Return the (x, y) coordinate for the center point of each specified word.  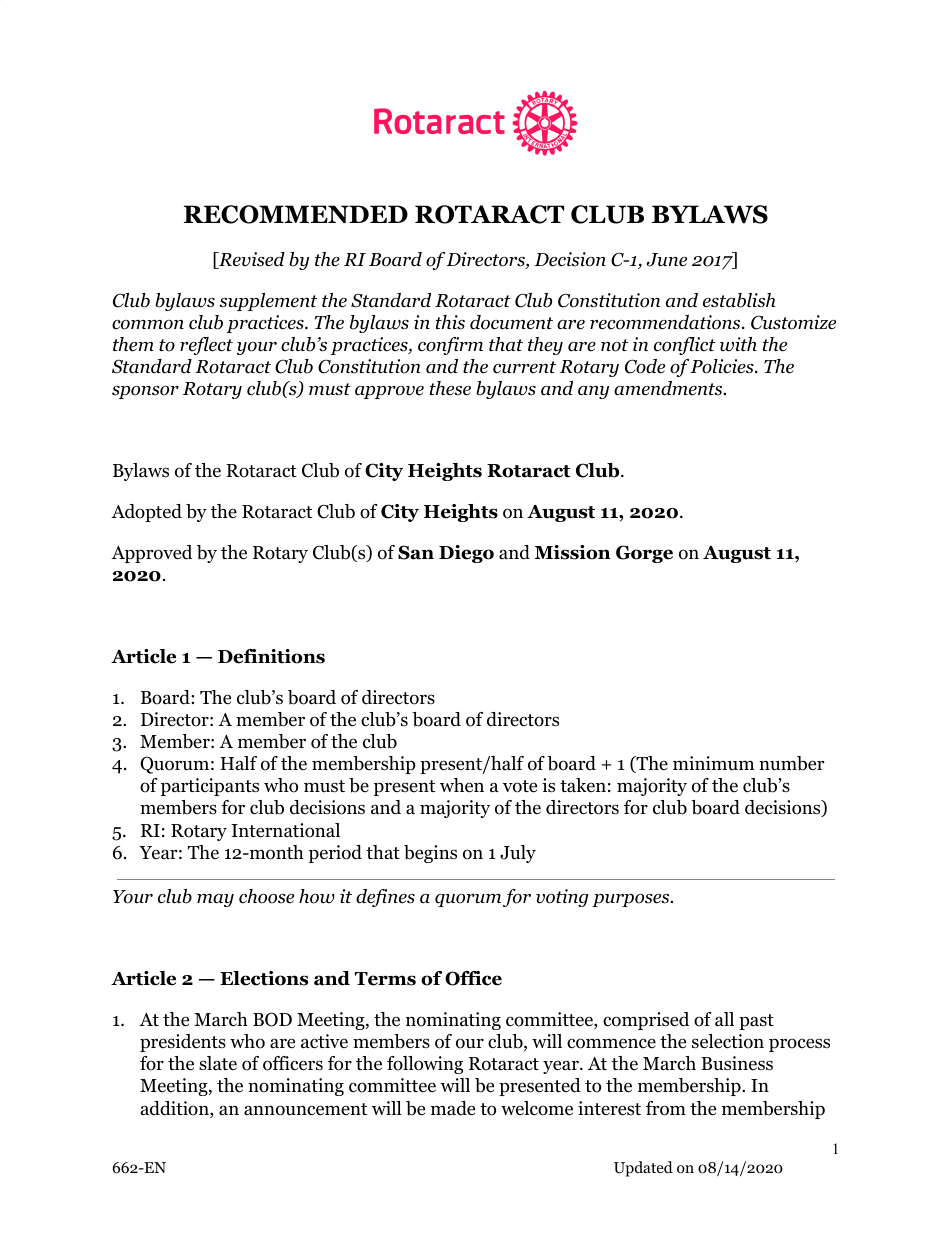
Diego (466, 554)
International (286, 830)
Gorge (644, 554)
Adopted (146, 513)
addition (176, 1109)
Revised (251, 260)
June (667, 260)
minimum (714, 763)
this (450, 322)
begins (430, 854)
